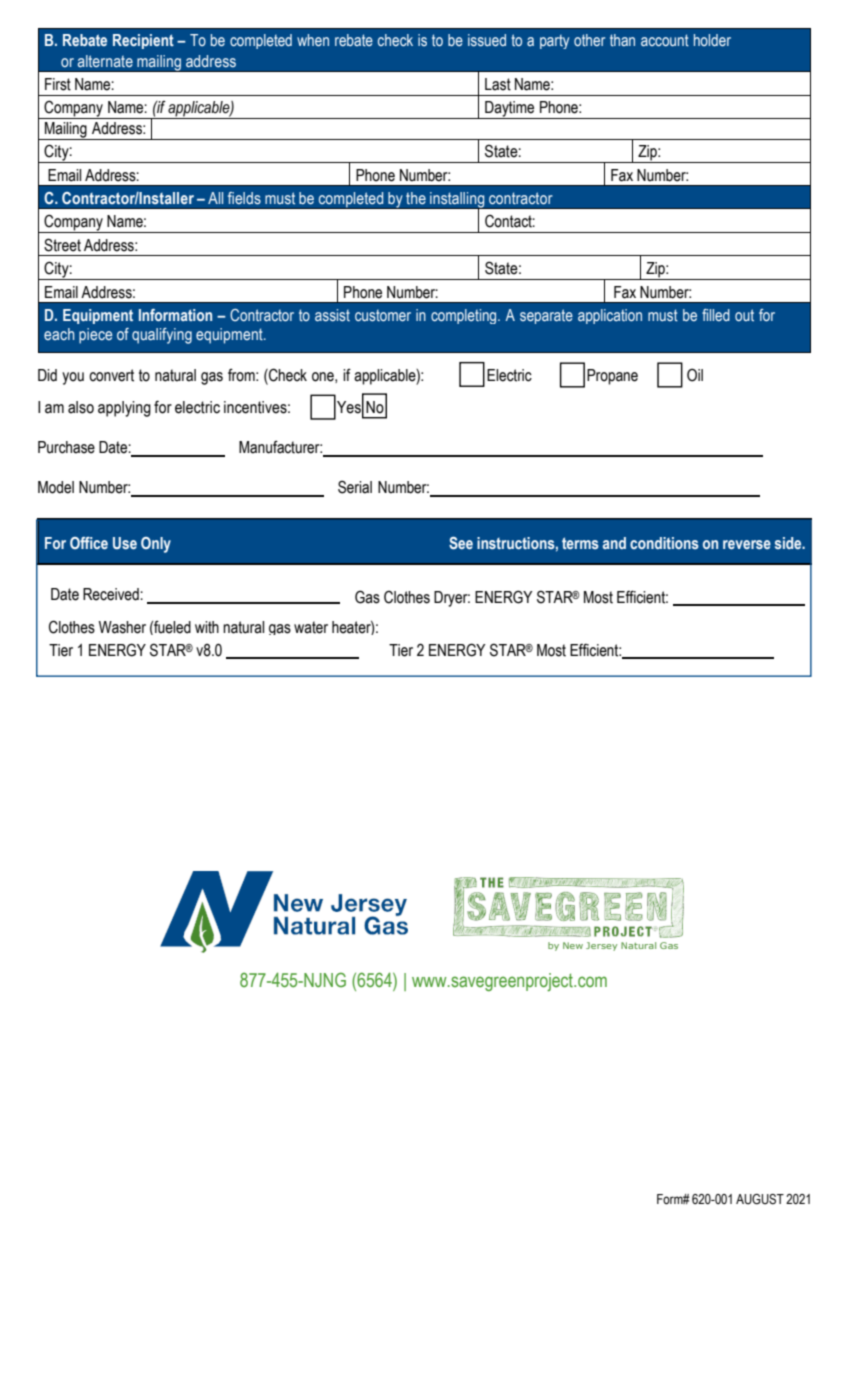 This image has height=1400, width=849. Describe the element at coordinates (122, 627) in the image. I see `Washer` at that location.
